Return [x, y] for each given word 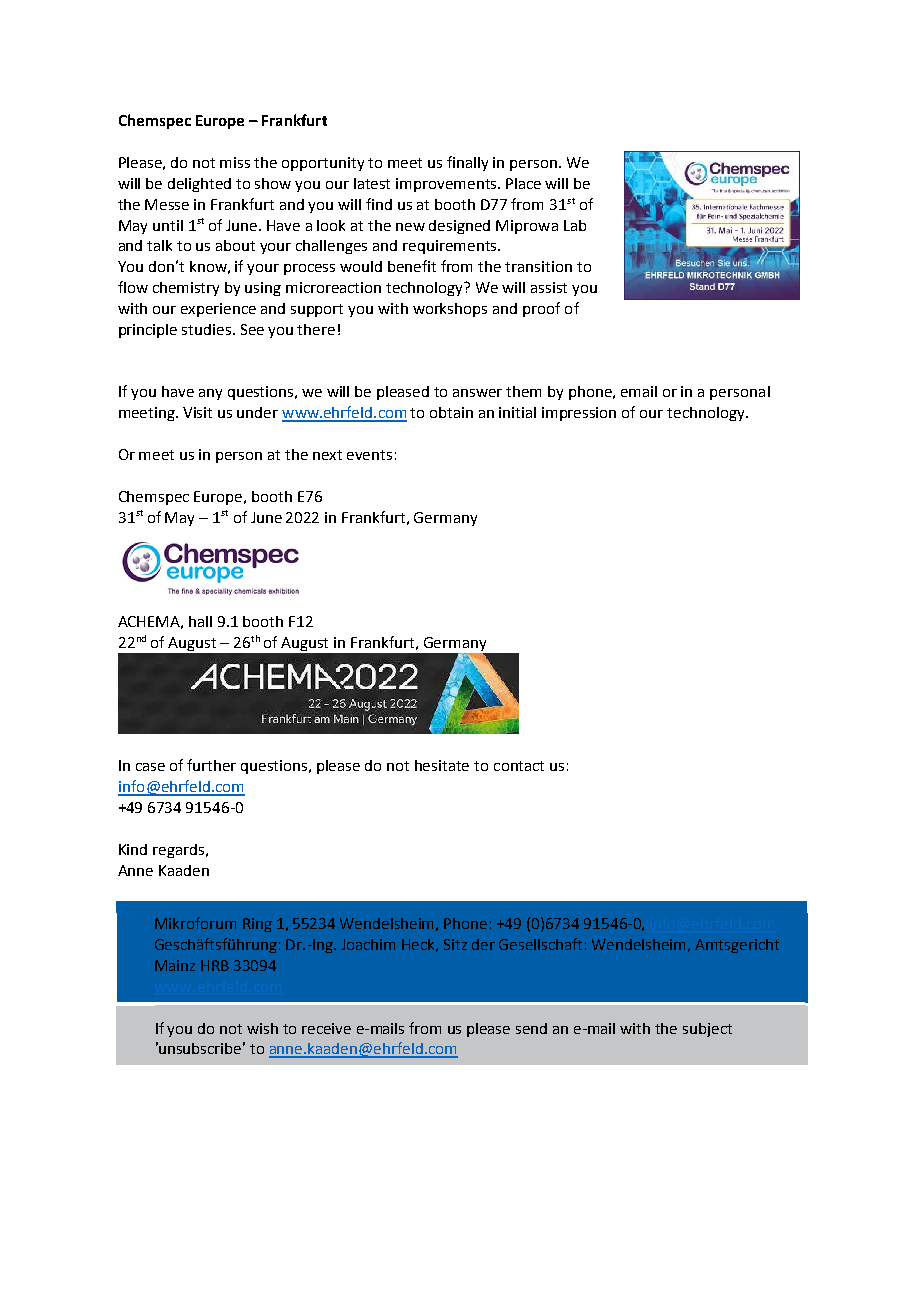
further [211, 765]
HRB [215, 965]
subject [707, 1030]
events [369, 455]
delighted [199, 185]
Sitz [455, 944]
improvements [447, 185]
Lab [575, 225]
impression [579, 414]
